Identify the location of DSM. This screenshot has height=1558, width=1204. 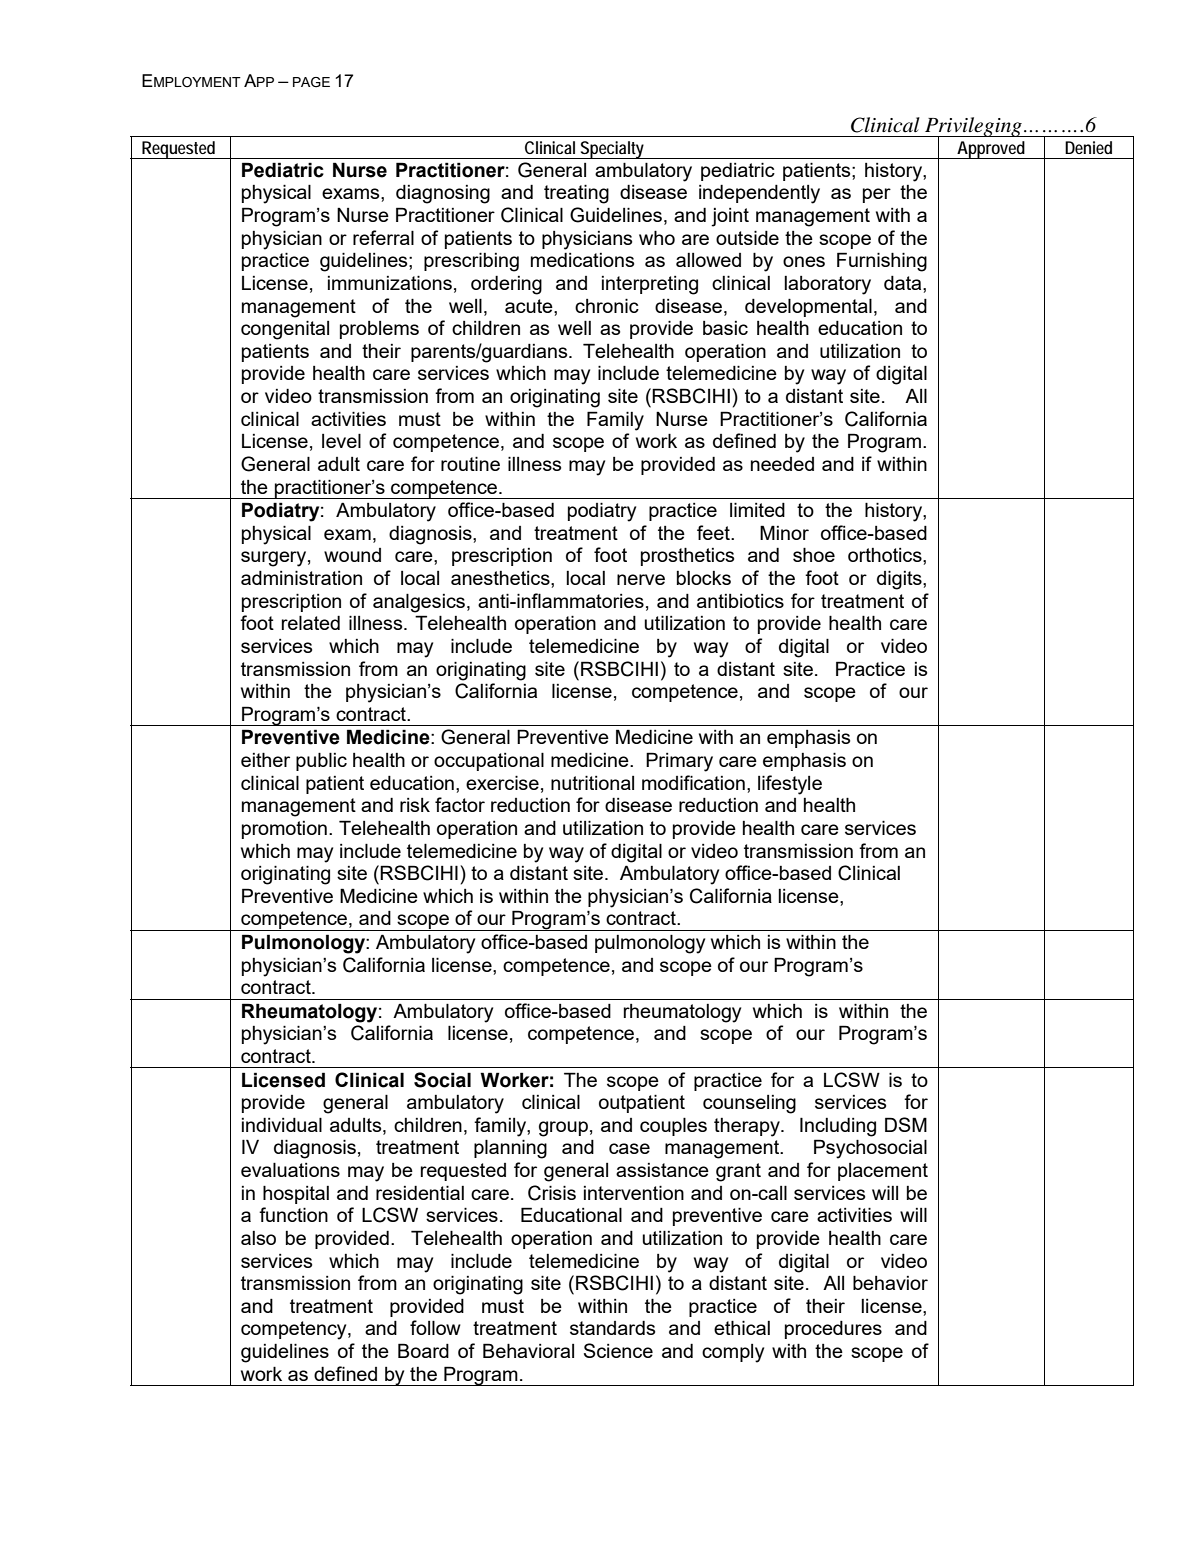
(906, 1124).
